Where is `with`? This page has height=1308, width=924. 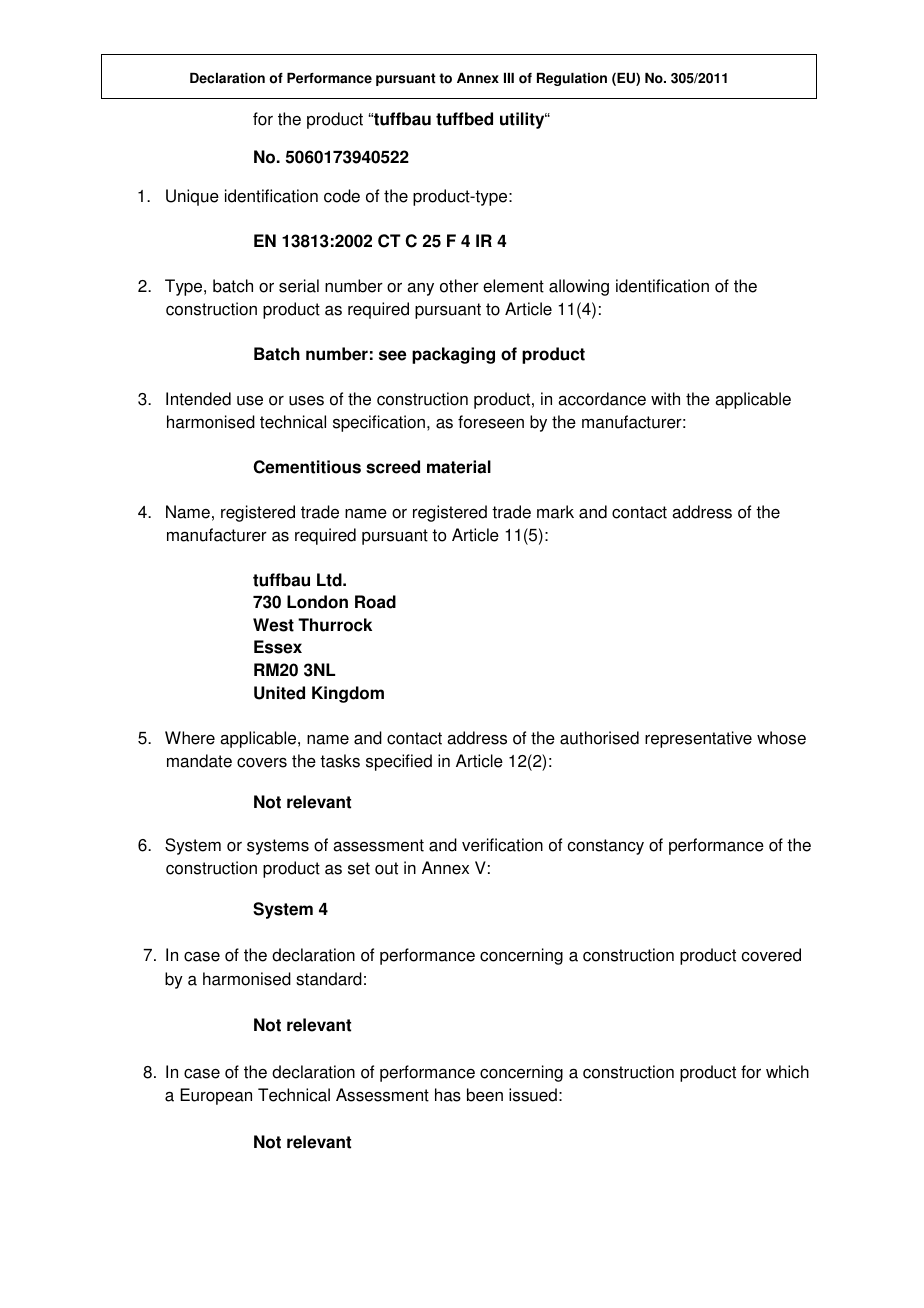
with is located at coordinates (665, 399).
